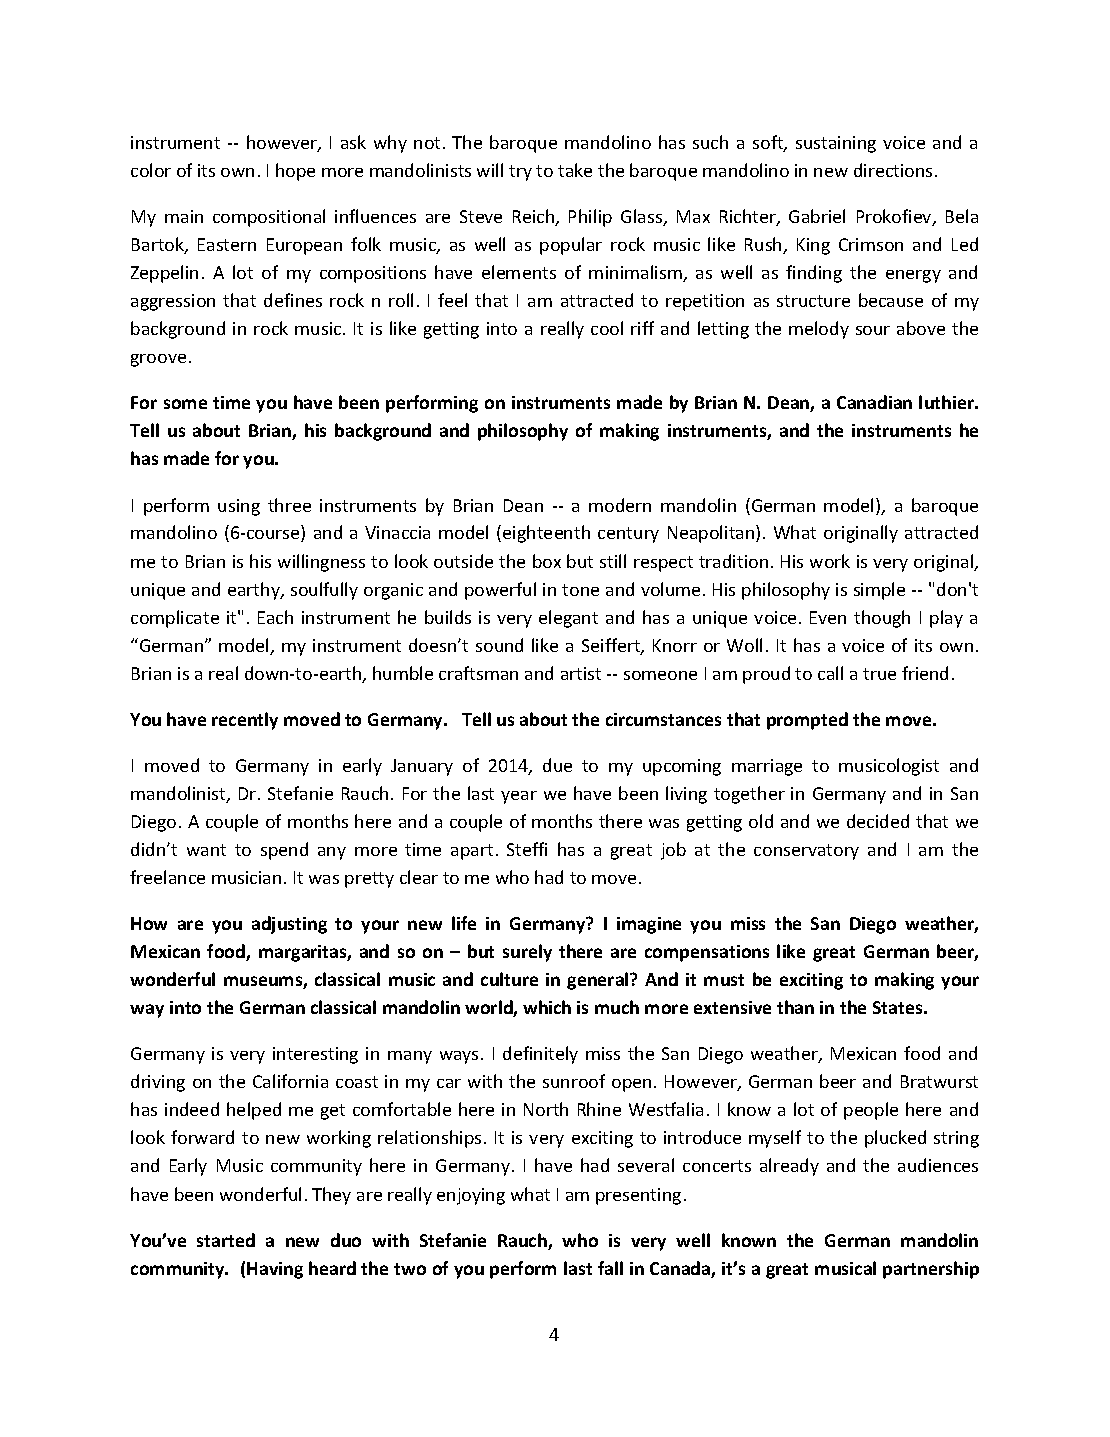 This page has height=1437, width=1110. I want to click on Canadian, so click(874, 402).
